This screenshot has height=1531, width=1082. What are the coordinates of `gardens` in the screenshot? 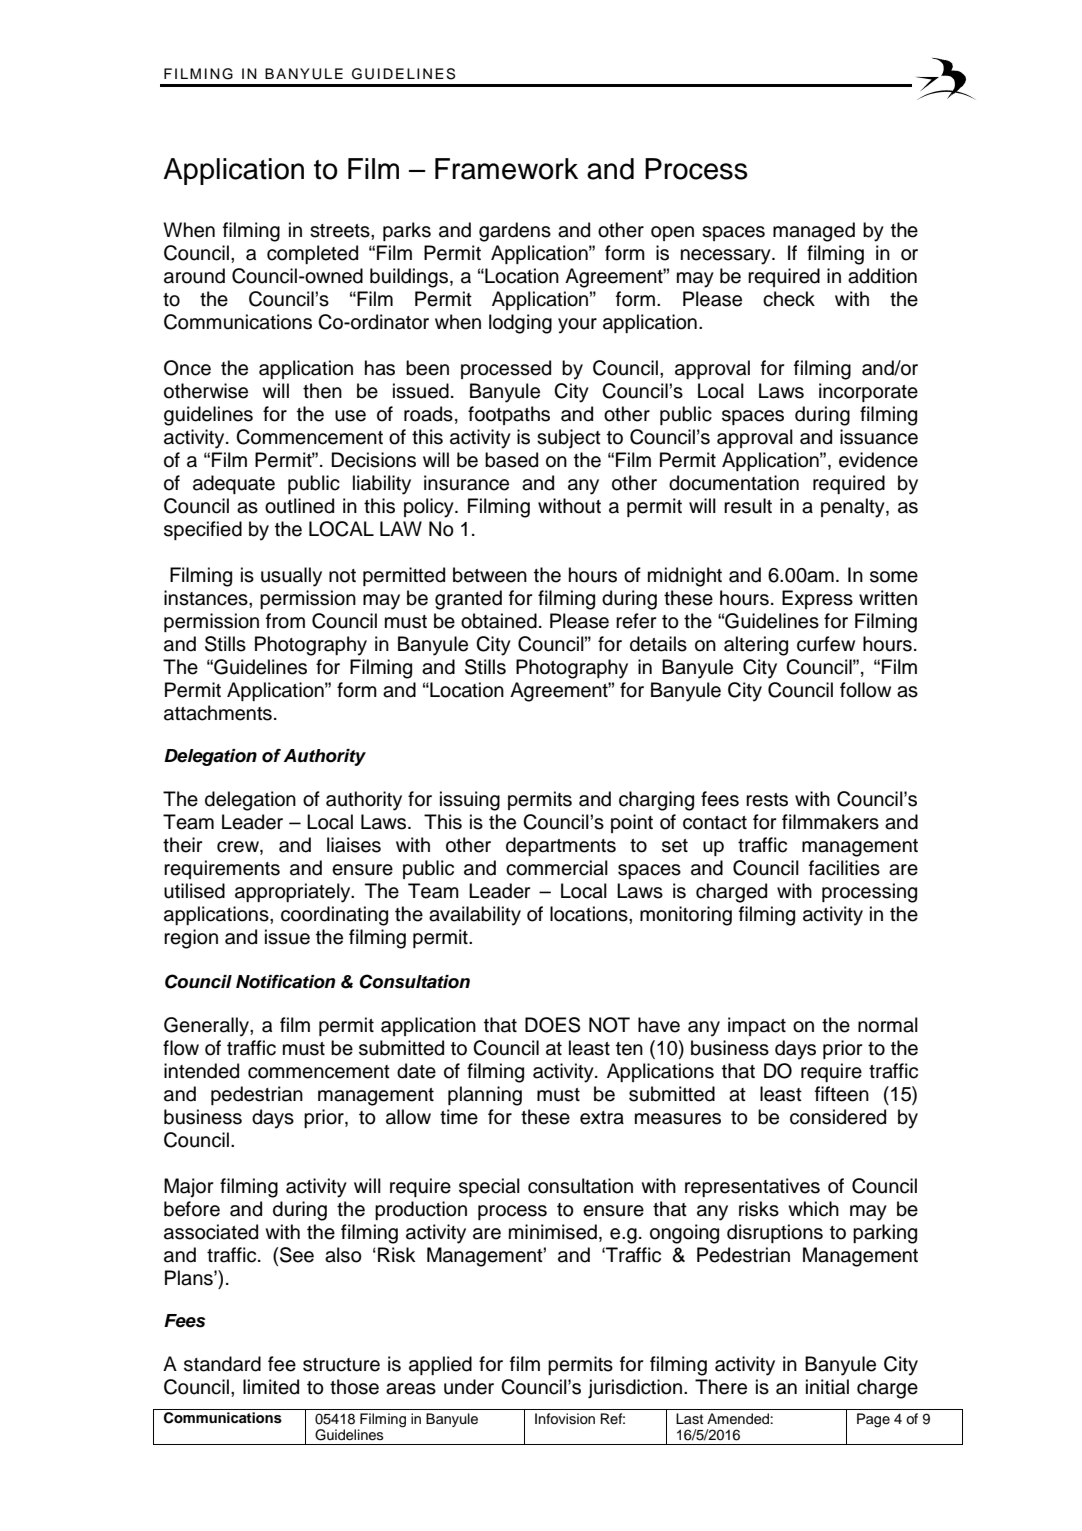 It's located at (515, 232).
